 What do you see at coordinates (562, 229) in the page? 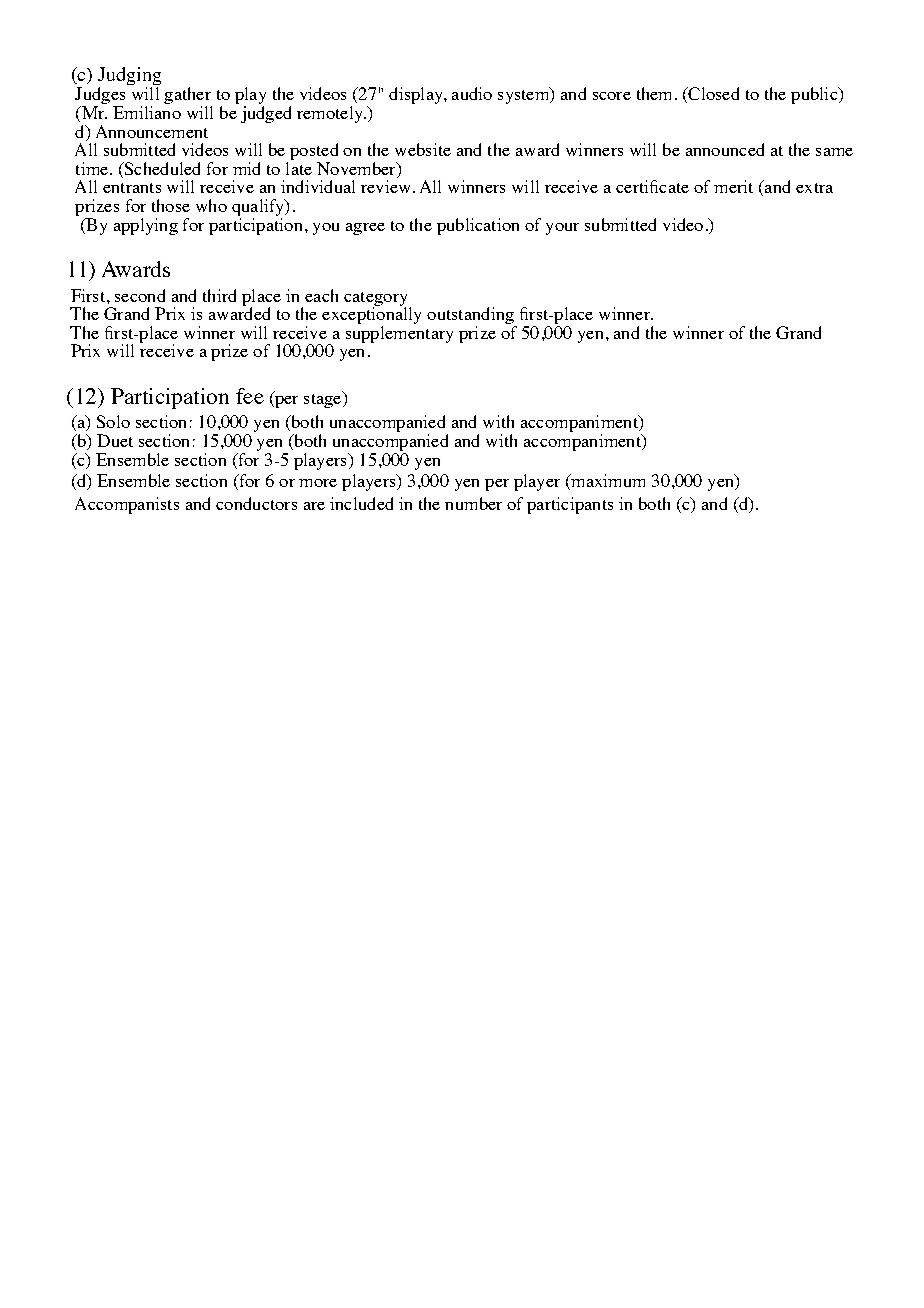
I see `your` at bounding box center [562, 229].
